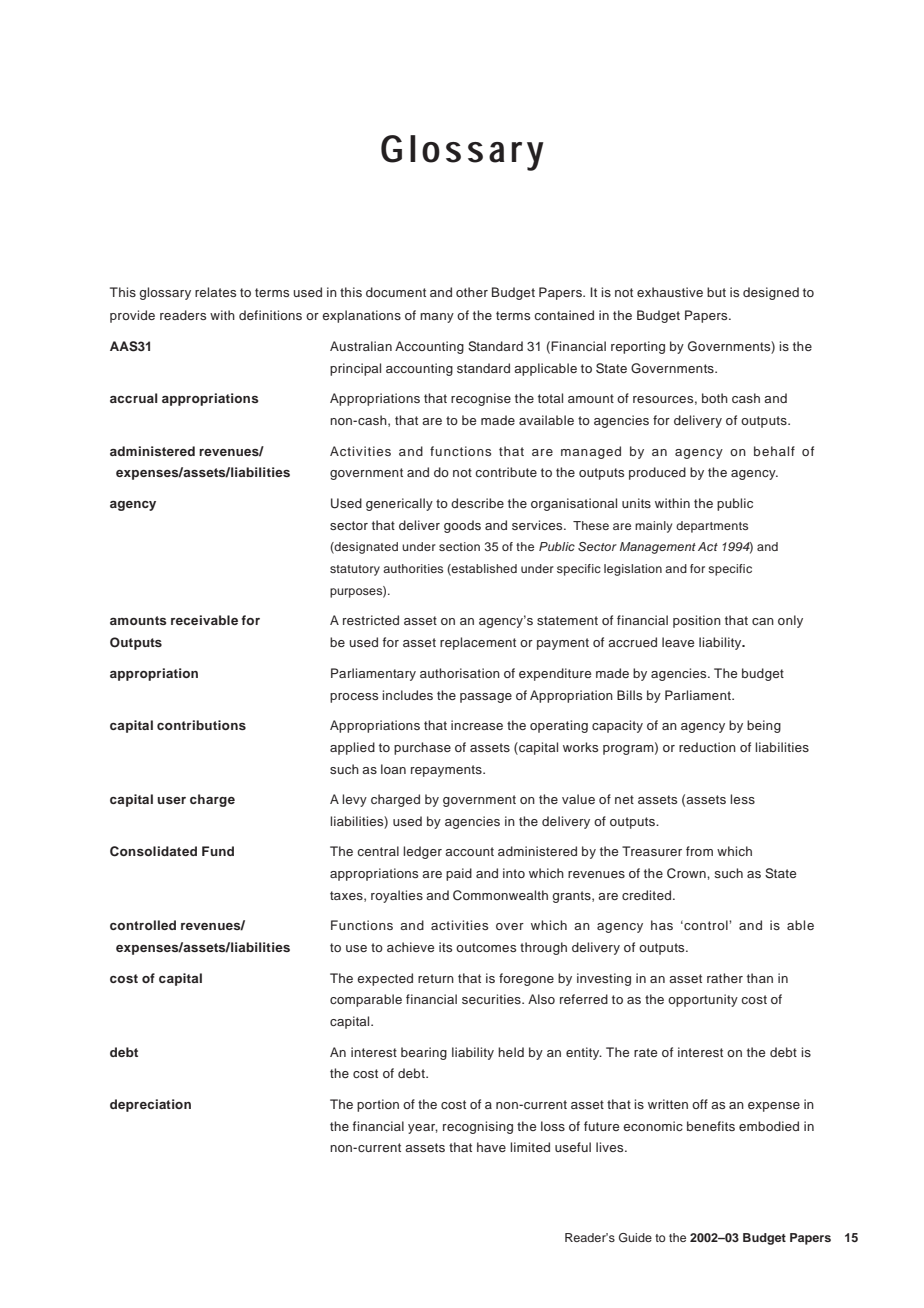 The image size is (924, 1308). I want to click on Fund, so click(218, 851).
